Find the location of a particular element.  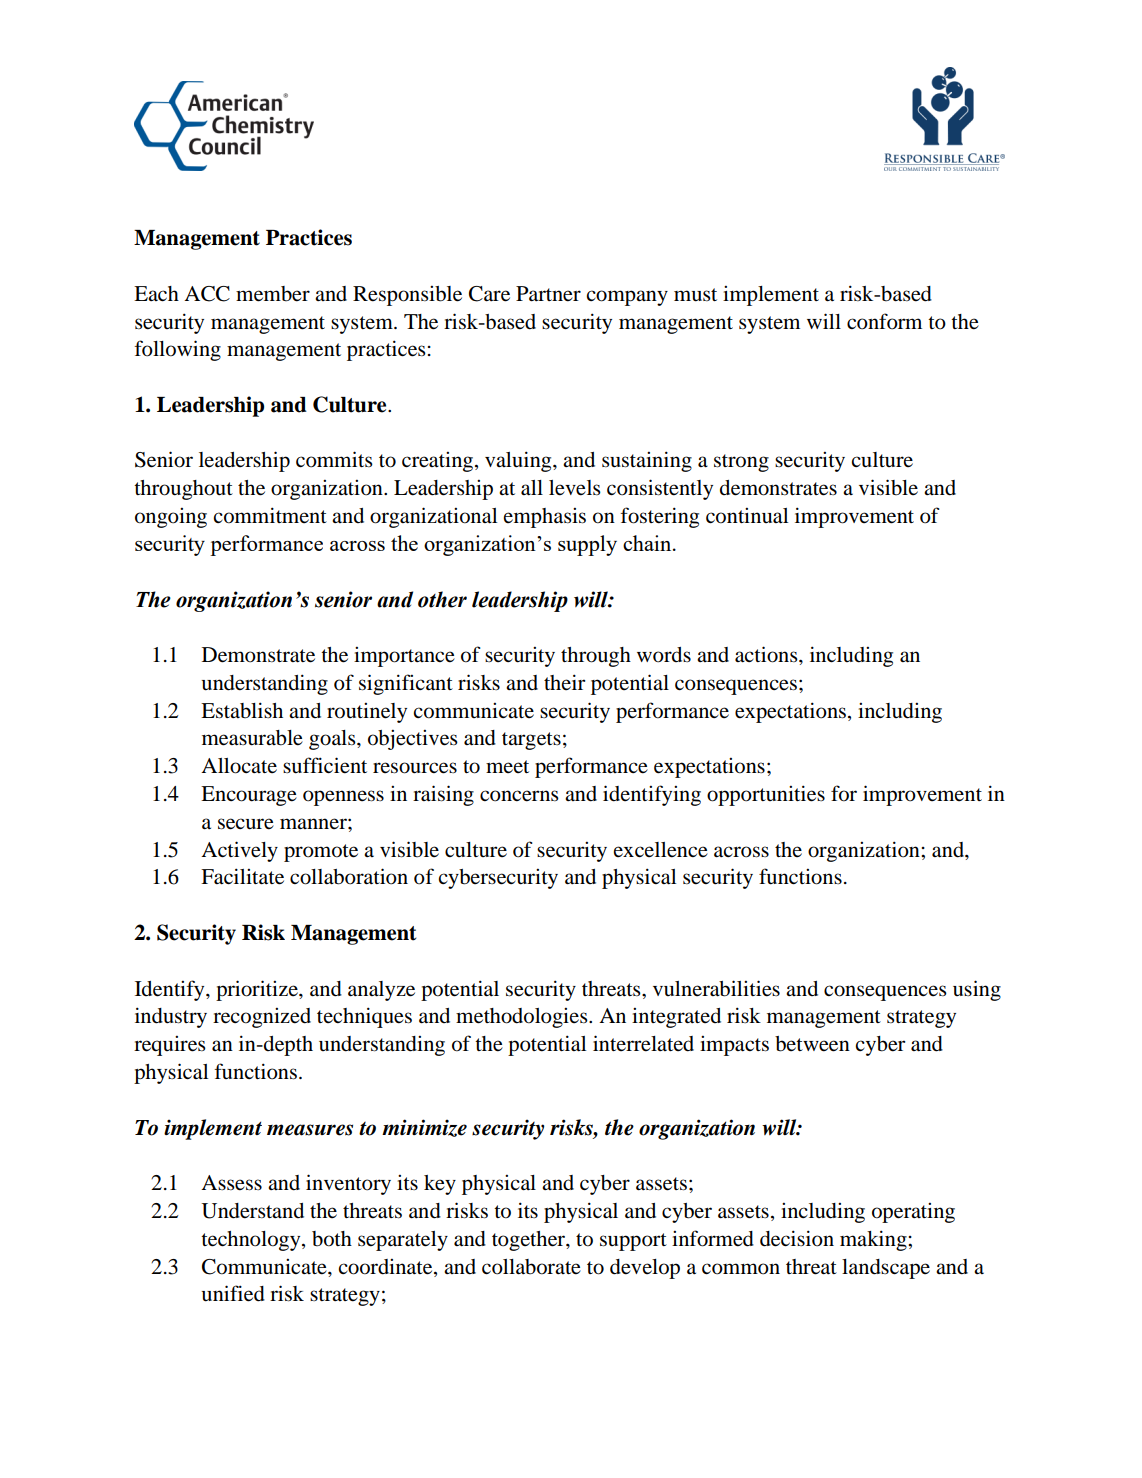

collaborate is located at coordinates (531, 1267).
